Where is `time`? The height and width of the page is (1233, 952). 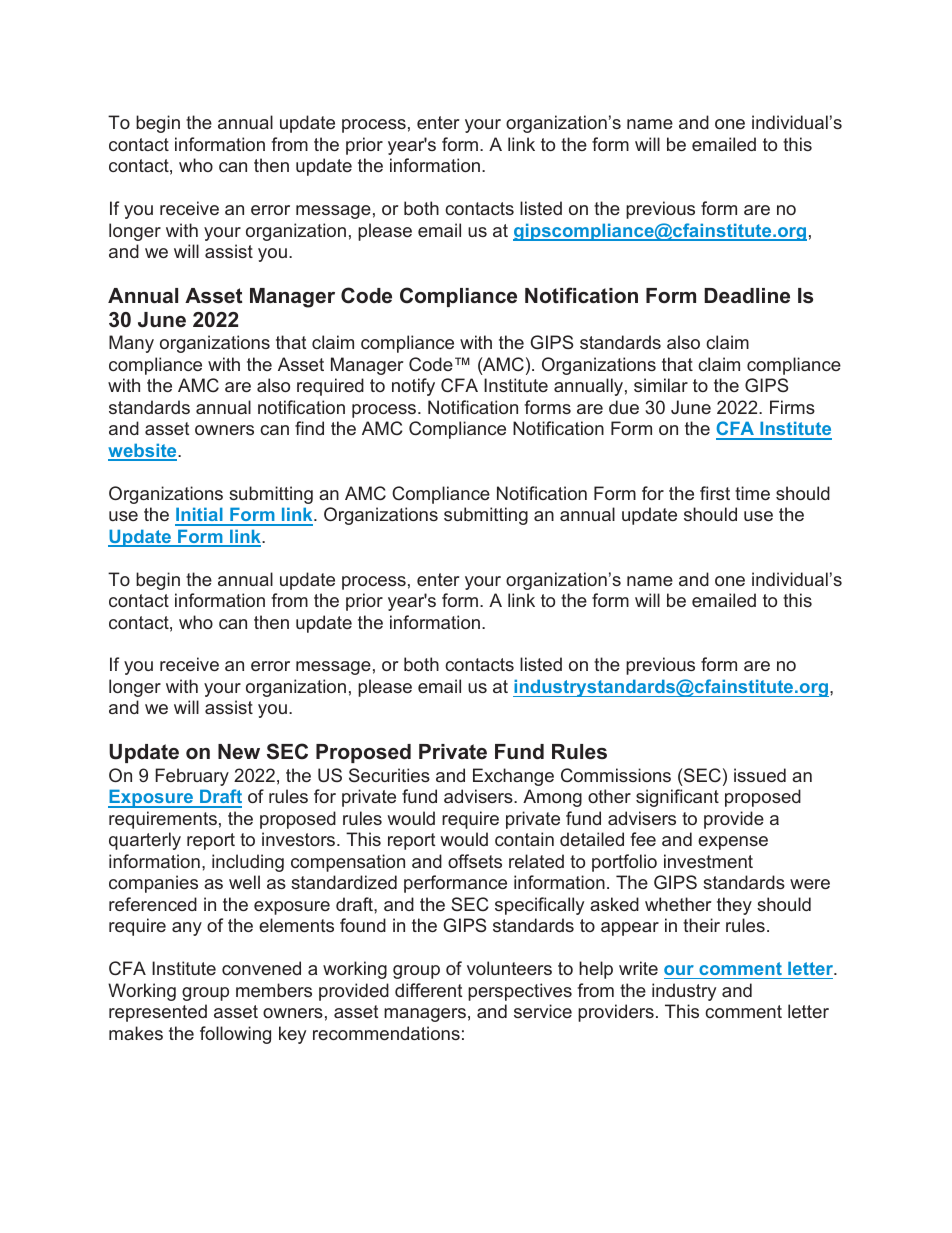
time is located at coordinates (752, 493).
